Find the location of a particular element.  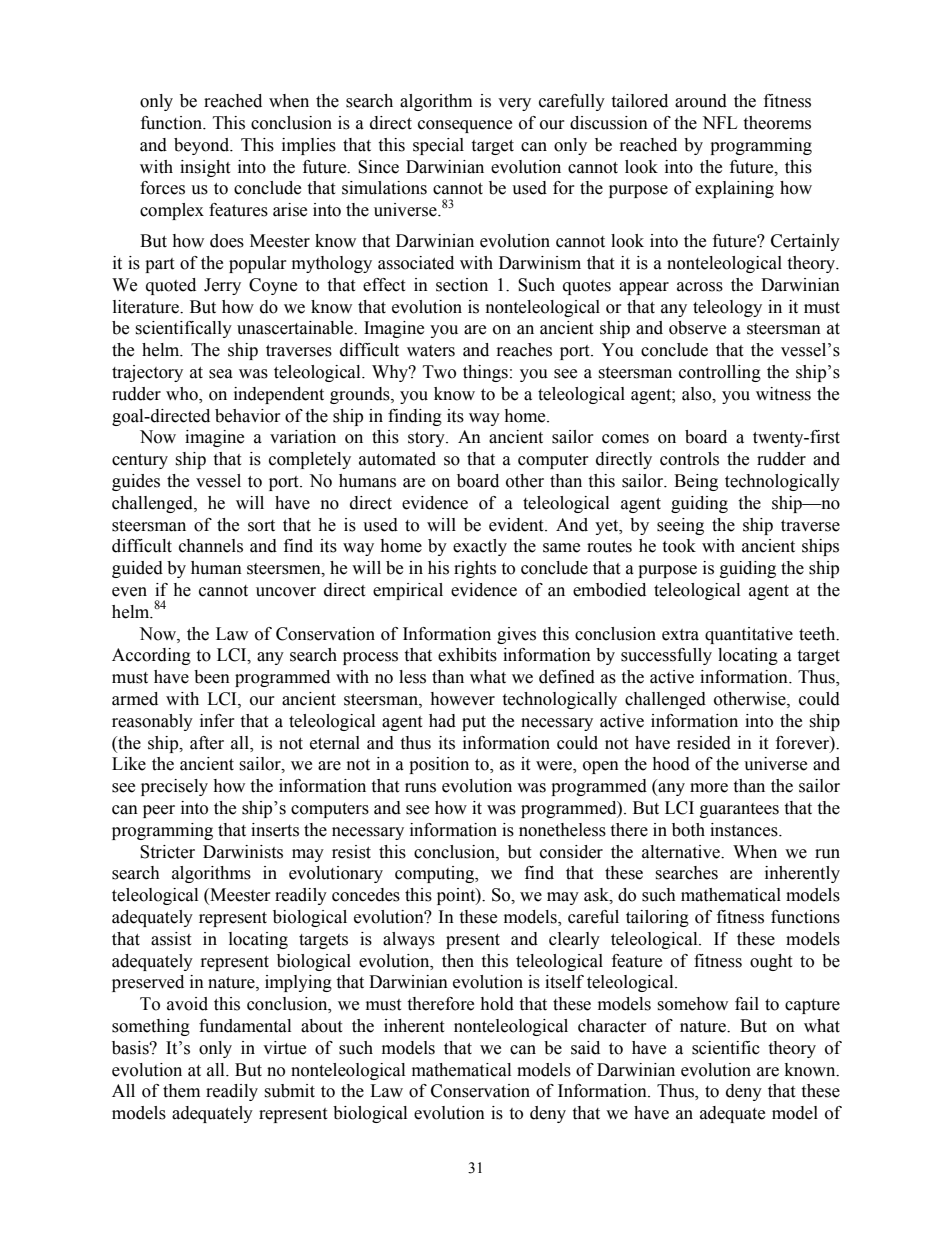

NFL is located at coordinates (719, 122).
